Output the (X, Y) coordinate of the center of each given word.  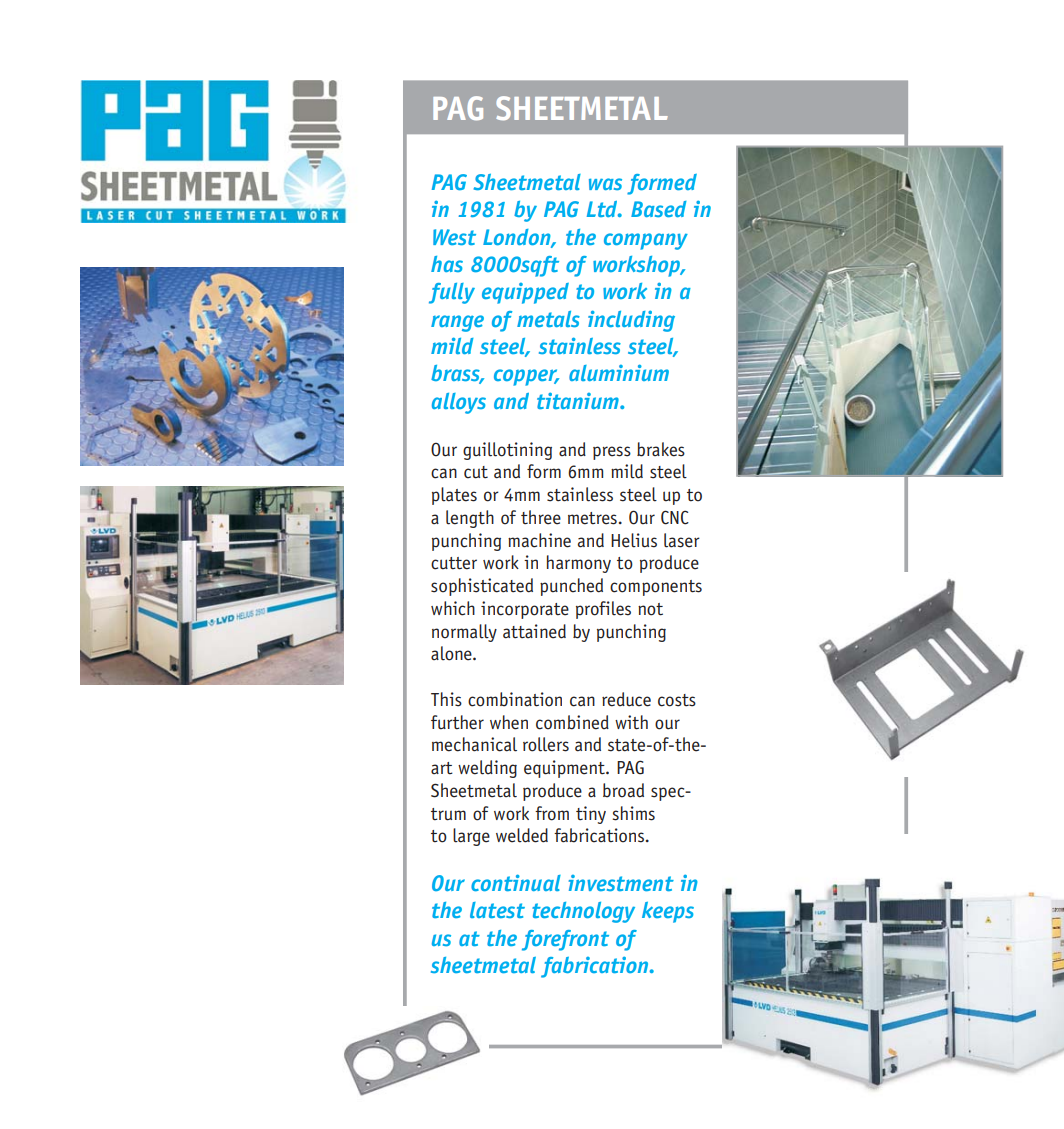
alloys (459, 403)
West (454, 237)
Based (659, 209)
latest (497, 910)
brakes (661, 449)
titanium (579, 400)
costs (677, 700)
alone (452, 653)
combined (572, 722)
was (605, 184)
